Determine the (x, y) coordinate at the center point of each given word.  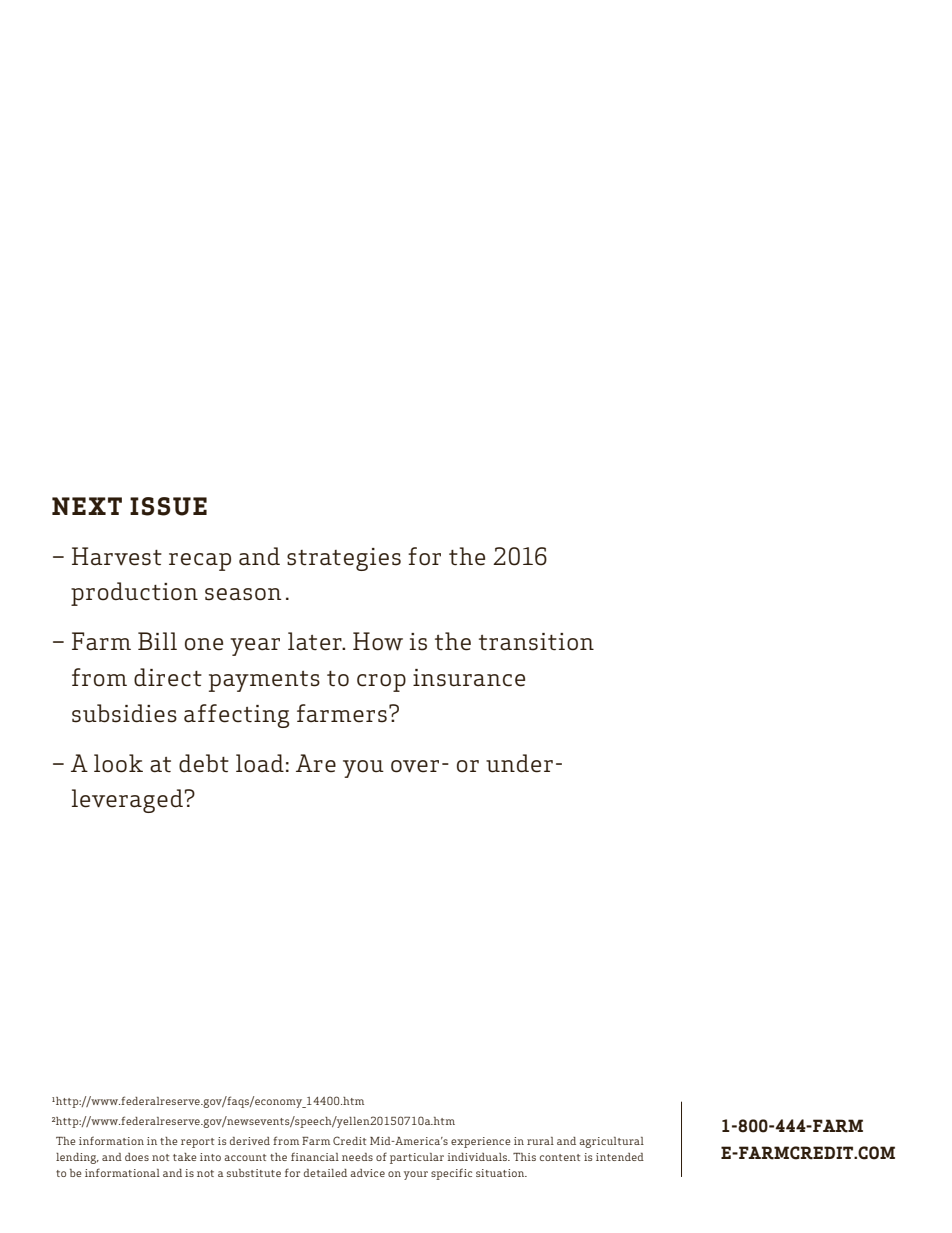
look (118, 763)
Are (316, 763)
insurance (469, 678)
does (137, 1157)
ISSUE (168, 506)
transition (536, 642)
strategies (344, 559)
